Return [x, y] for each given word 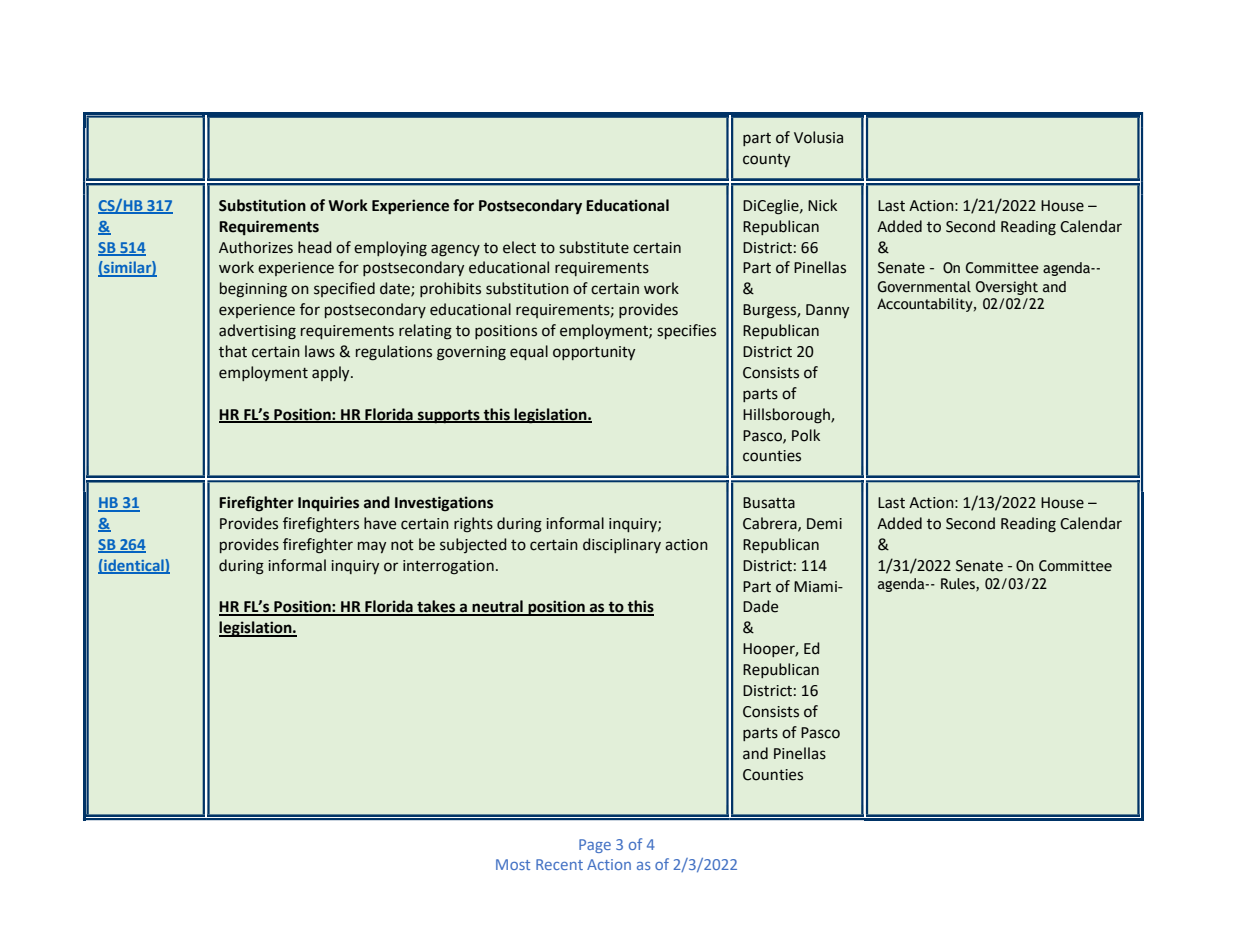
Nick [822, 205]
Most [513, 864]
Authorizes [256, 247]
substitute [594, 247]
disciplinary [622, 545]
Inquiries [328, 503]
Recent [559, 864]
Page [595, 846]
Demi [824, 524]
